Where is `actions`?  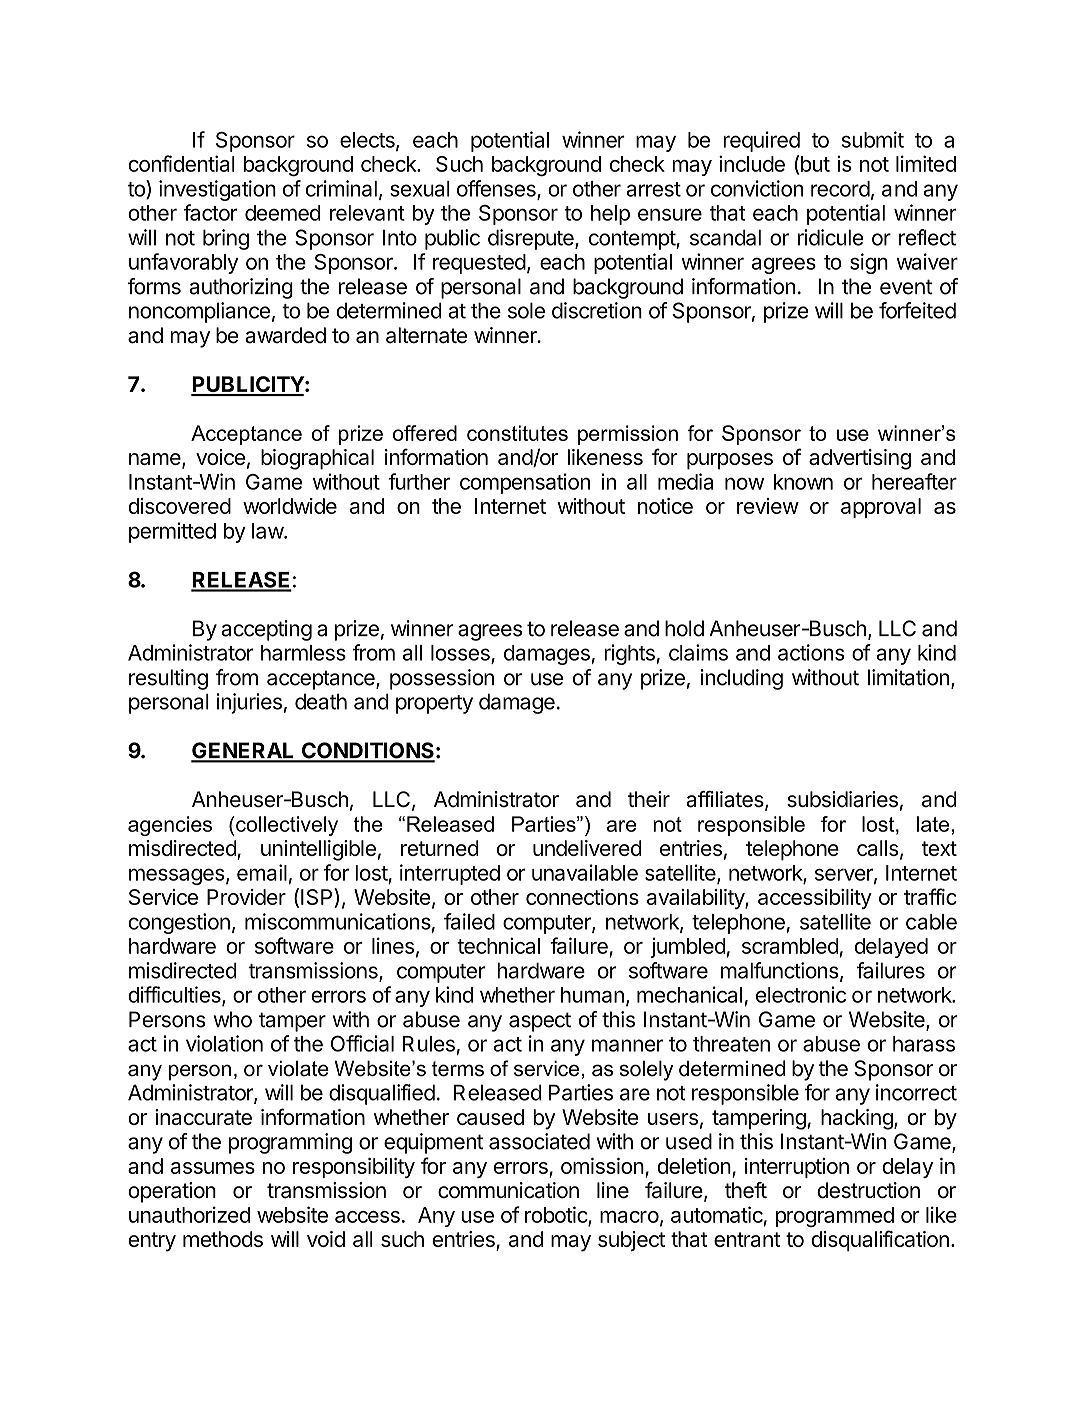 actions is located at coordinates (811, 652).
